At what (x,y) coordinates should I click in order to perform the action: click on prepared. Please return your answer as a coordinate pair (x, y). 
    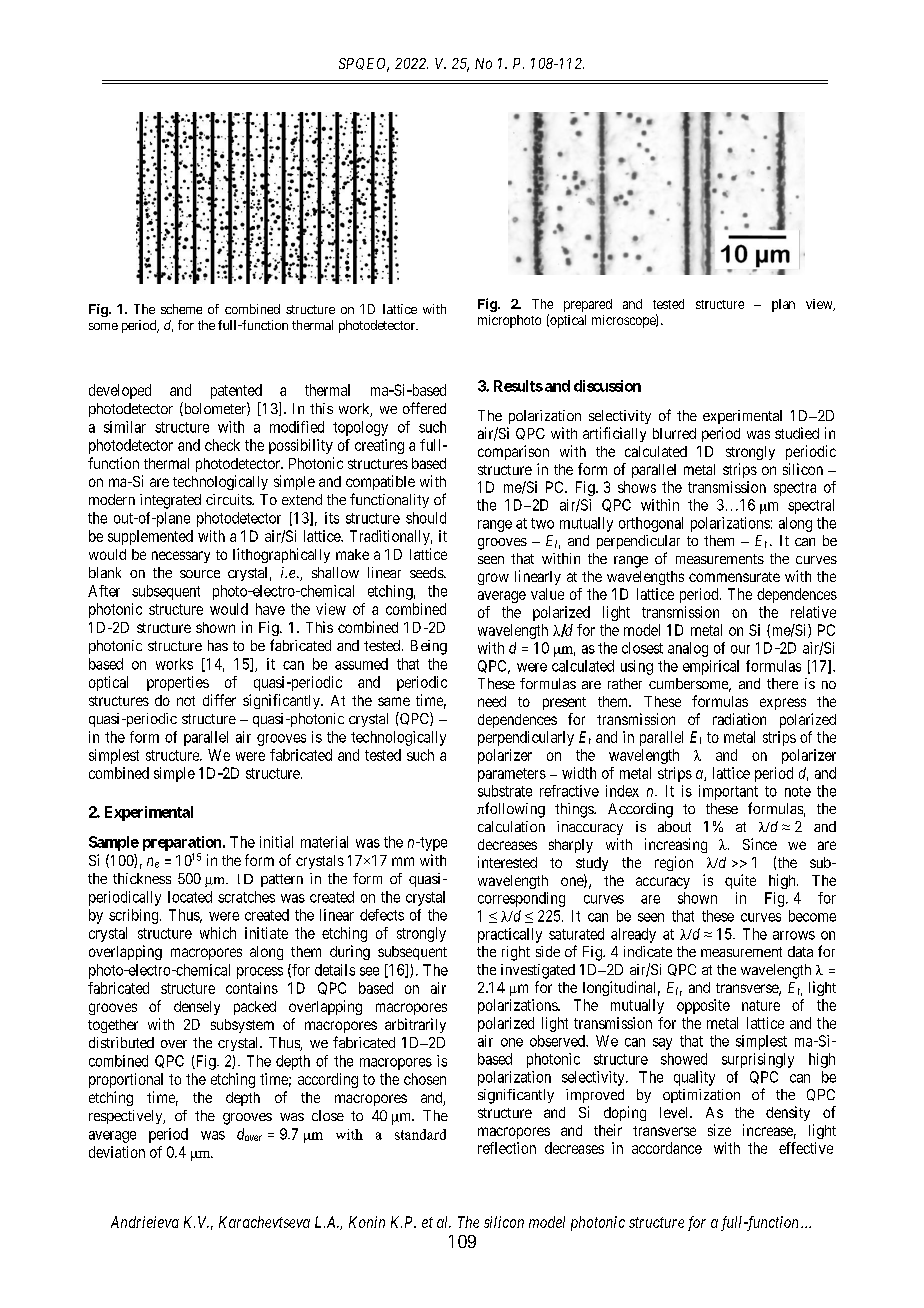
    Looking at the image, I should click on (588, 305).
